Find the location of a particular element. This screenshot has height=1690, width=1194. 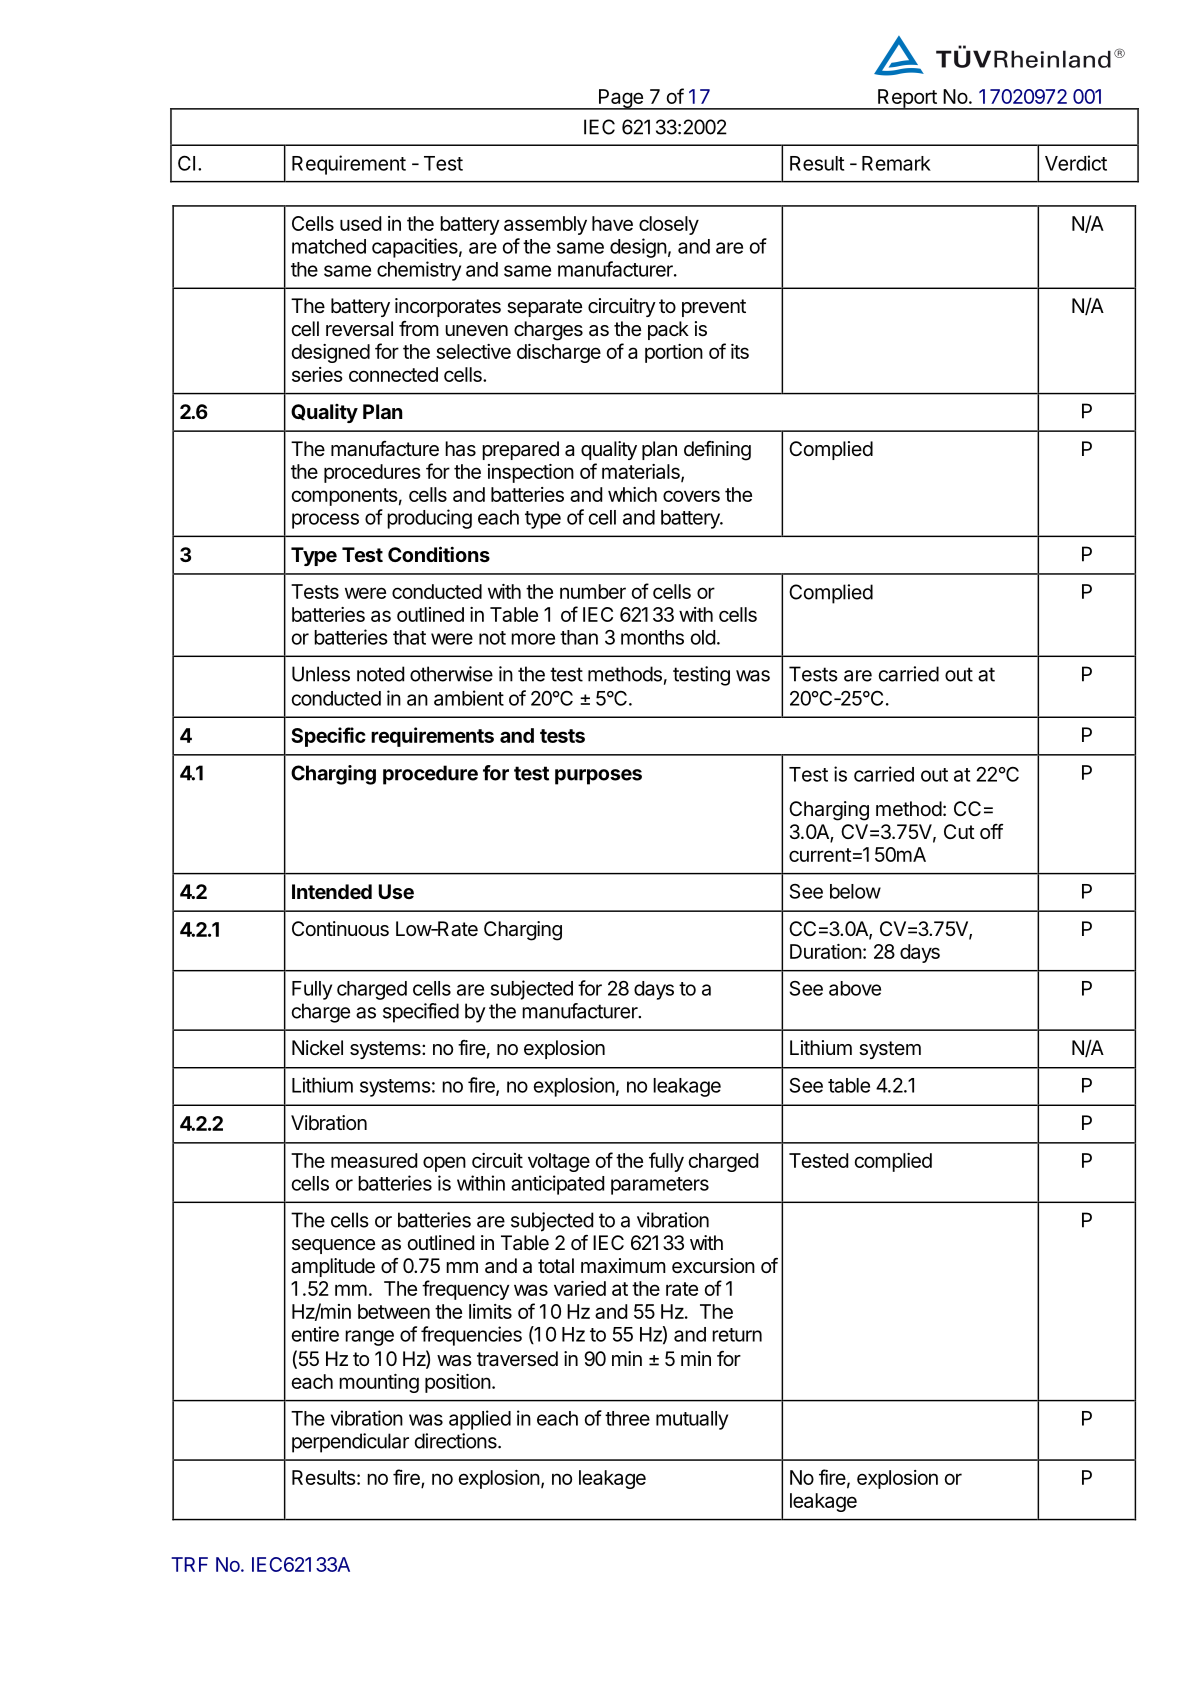

number is located at coordinates (593, 591).
